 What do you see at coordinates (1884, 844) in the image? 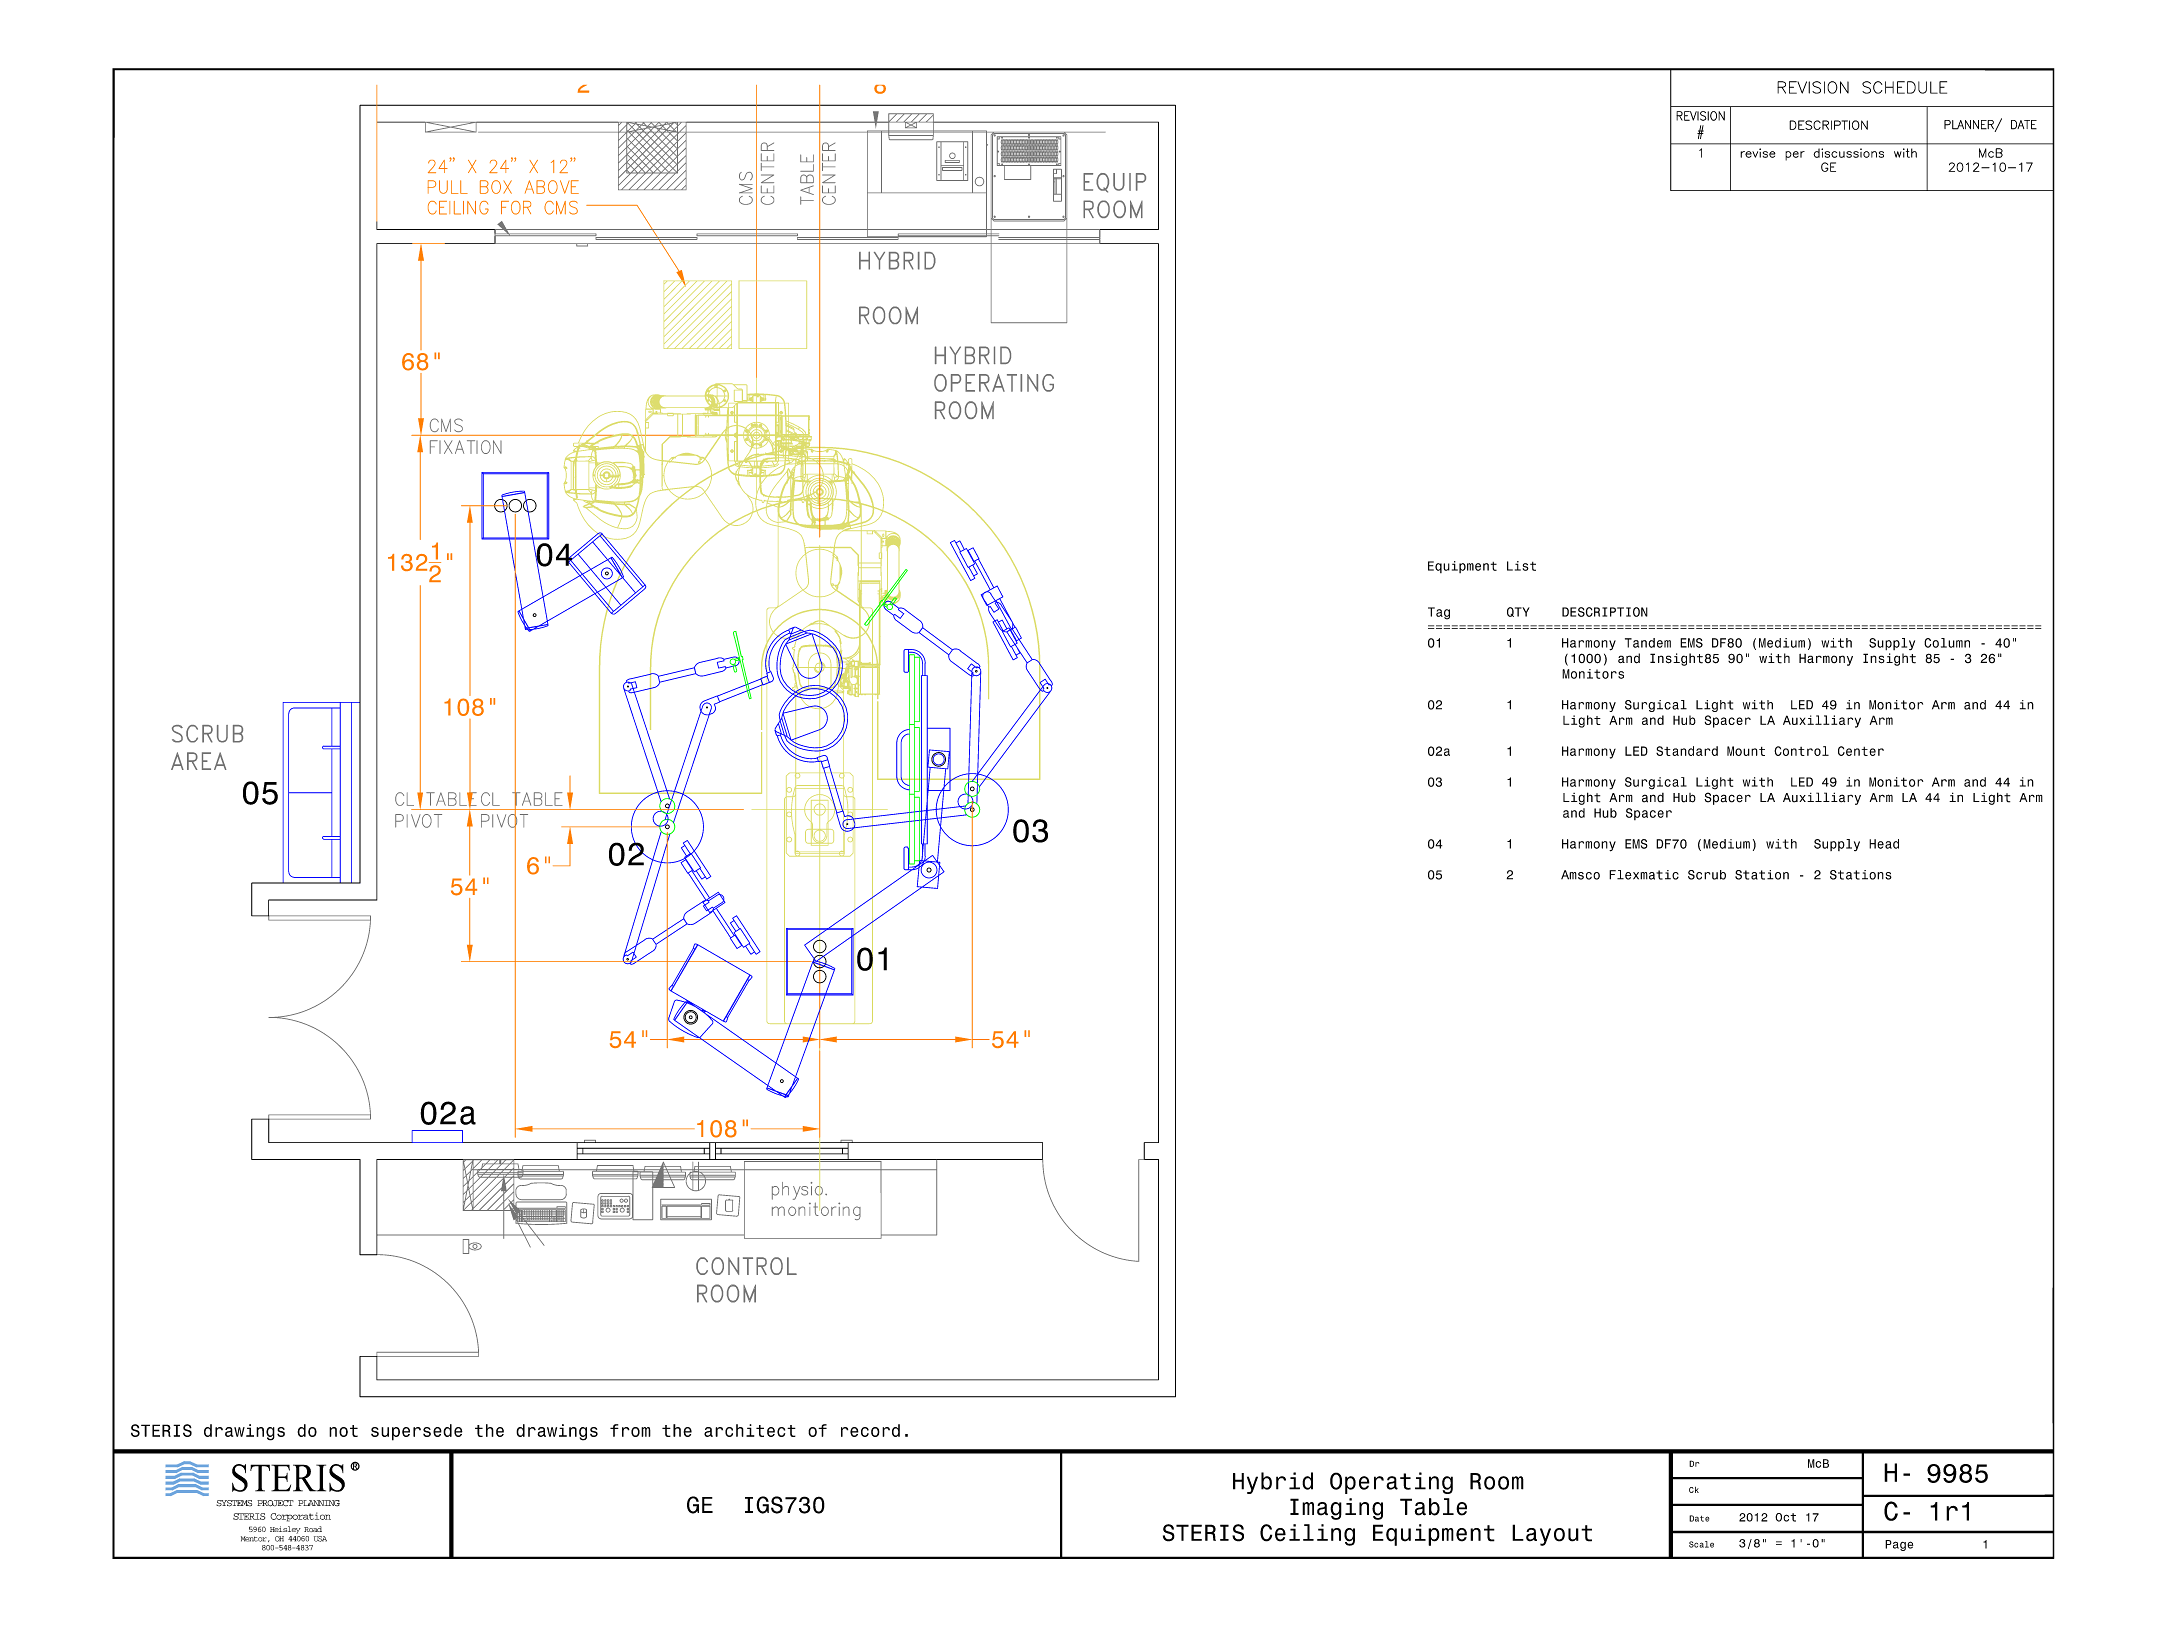
I see `Head` at bounding box center [1884, 844].
